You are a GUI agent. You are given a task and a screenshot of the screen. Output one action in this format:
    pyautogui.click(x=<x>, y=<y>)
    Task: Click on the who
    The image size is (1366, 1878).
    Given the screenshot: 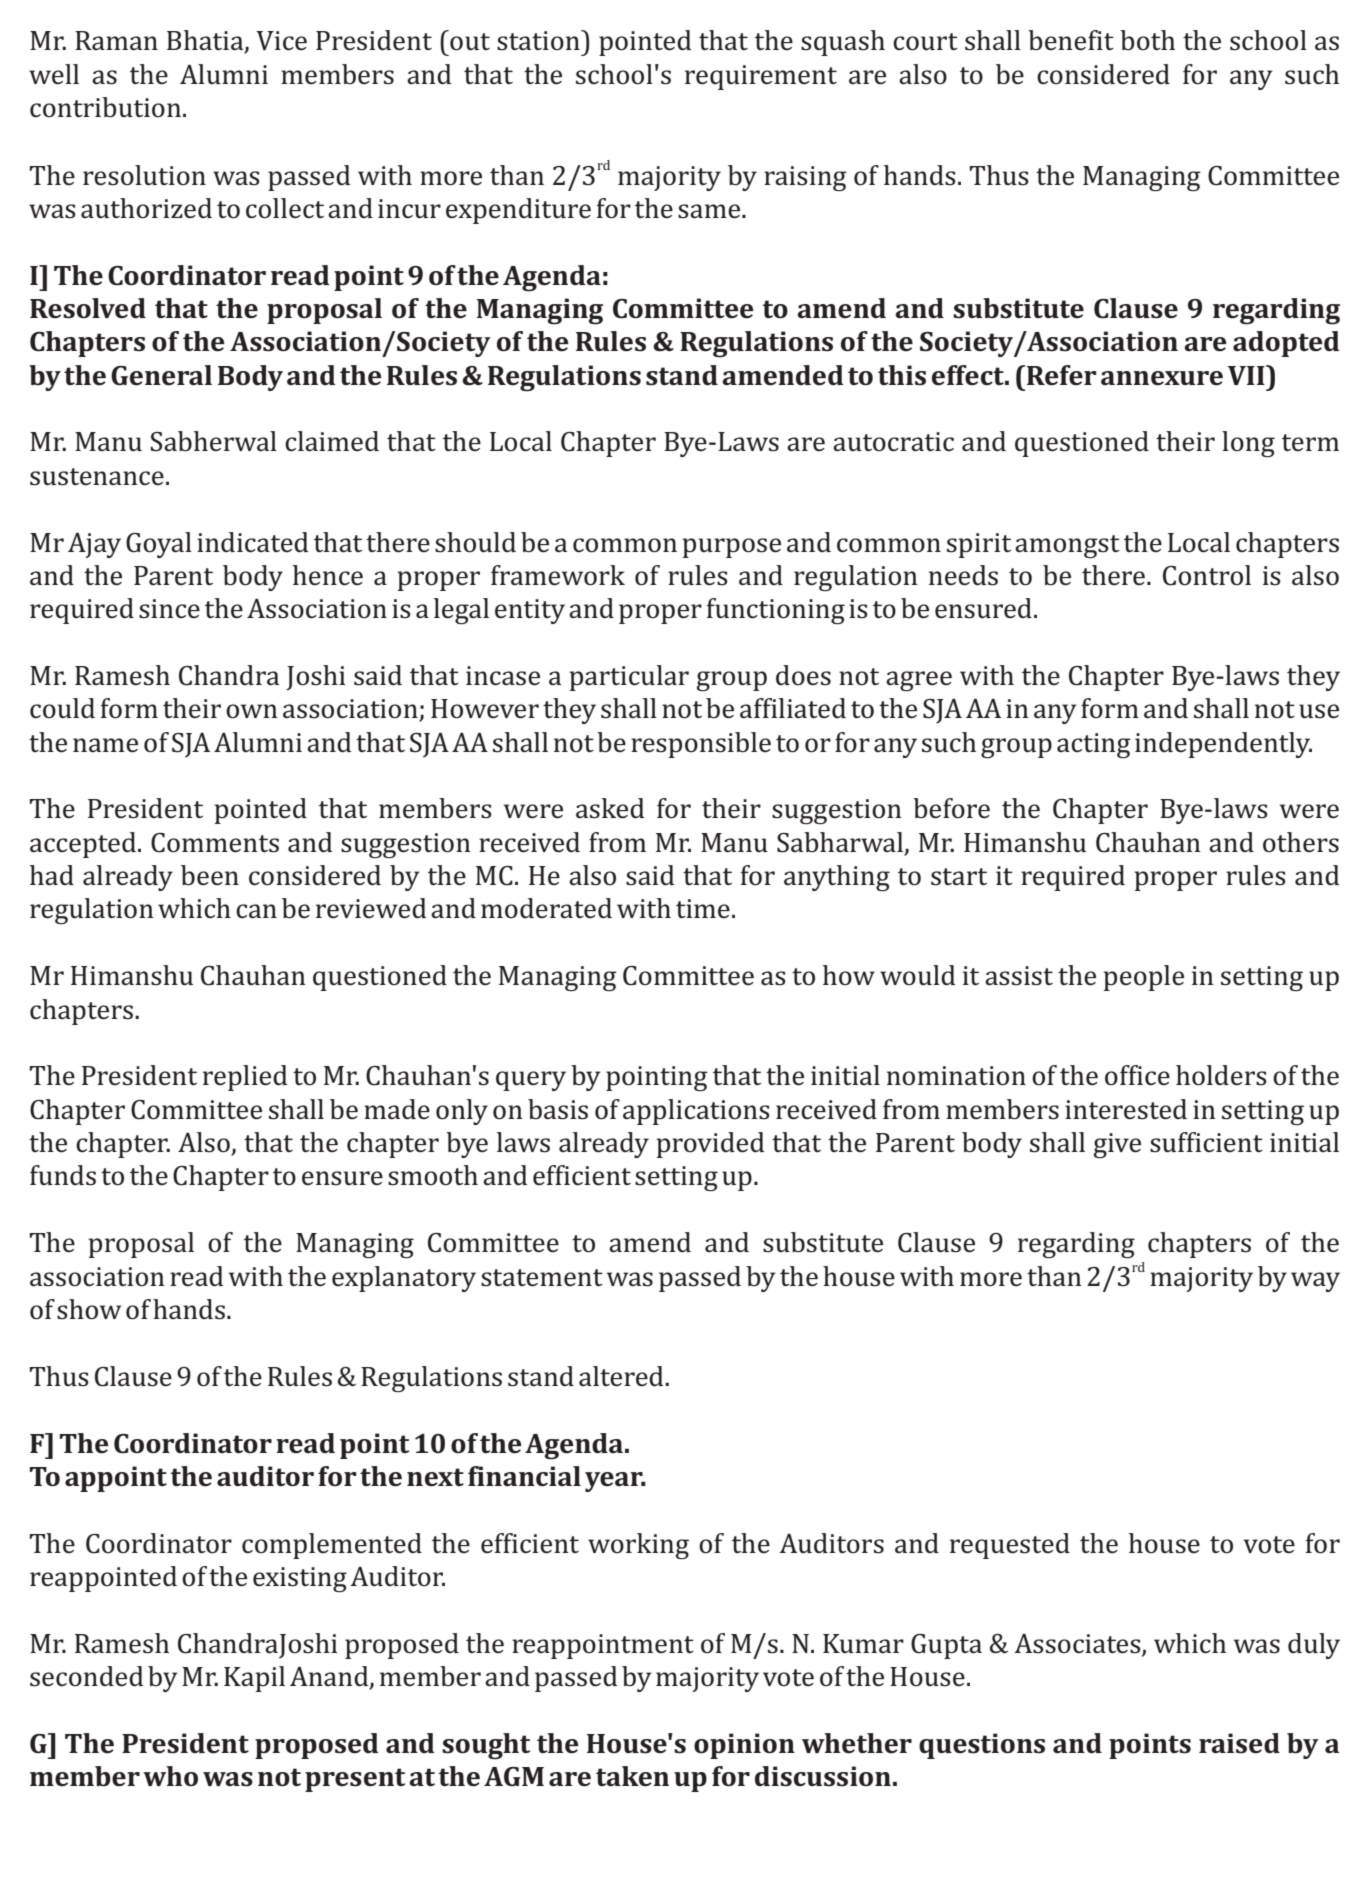 What is the action you would take?
    pyautogui.click(x=170, y=1776)
